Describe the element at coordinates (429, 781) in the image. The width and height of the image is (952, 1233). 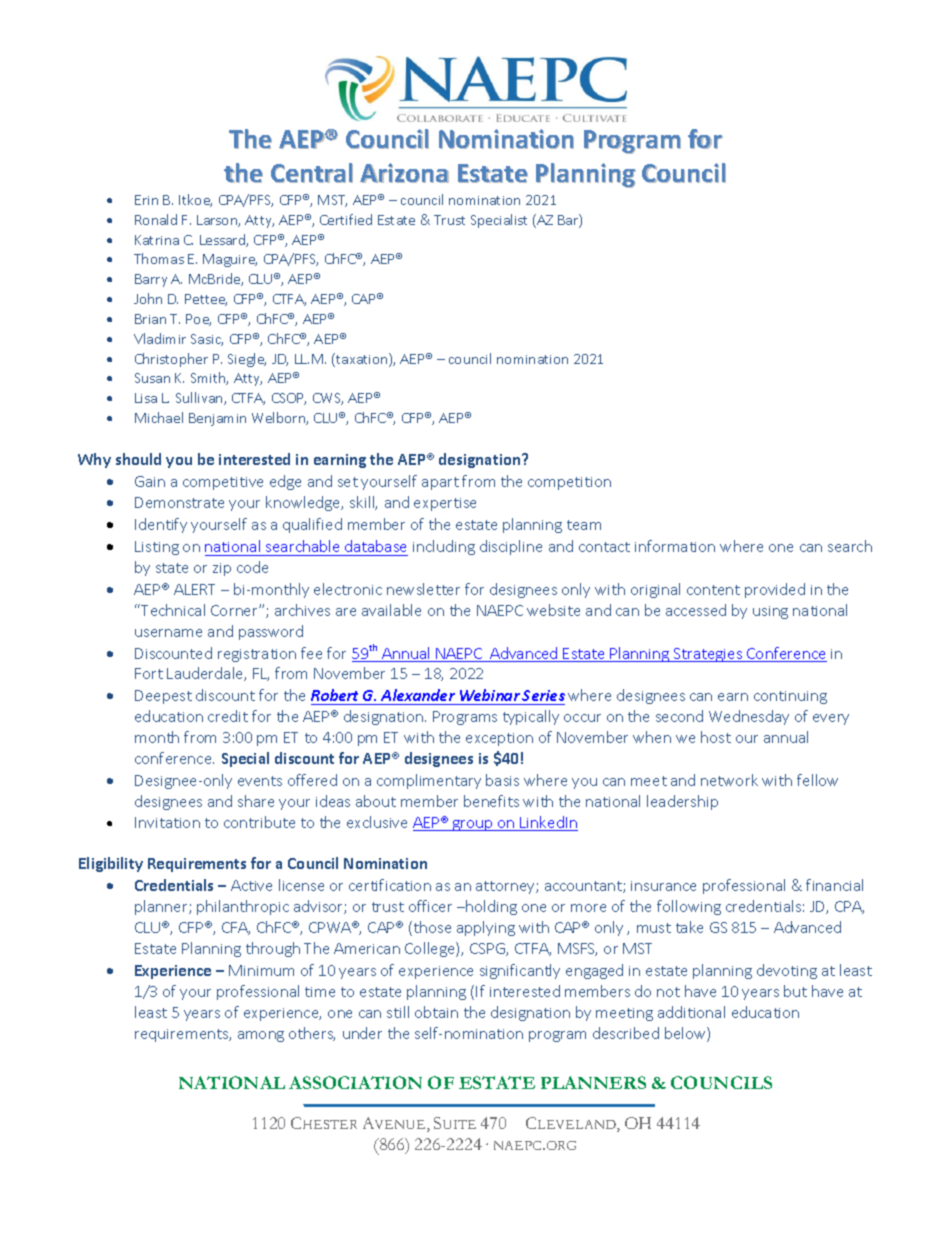
I see `complimentary` at that location.
